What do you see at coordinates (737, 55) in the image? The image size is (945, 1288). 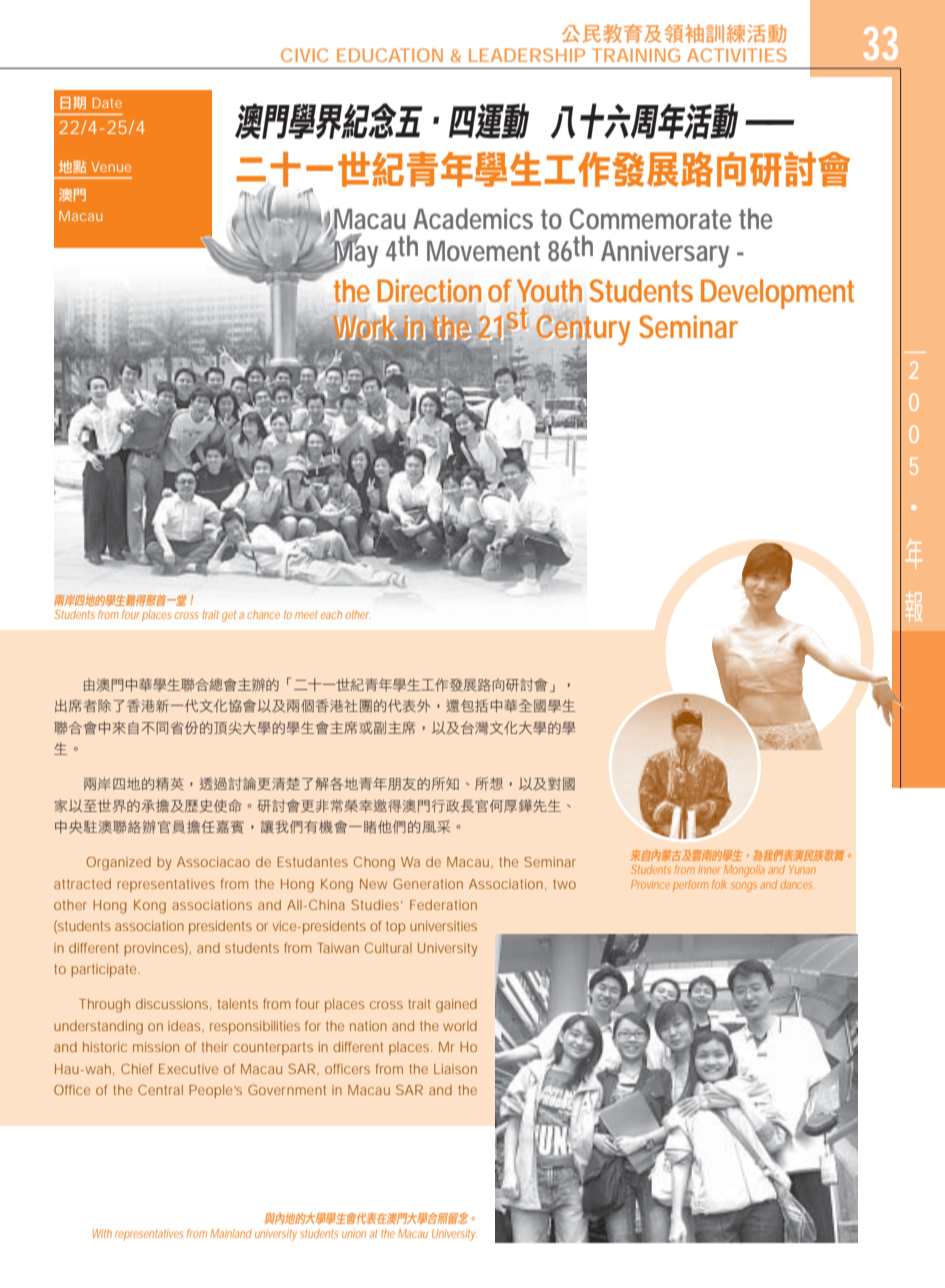 I see `ACTIVITIES` at bounding box center [737, 55].
